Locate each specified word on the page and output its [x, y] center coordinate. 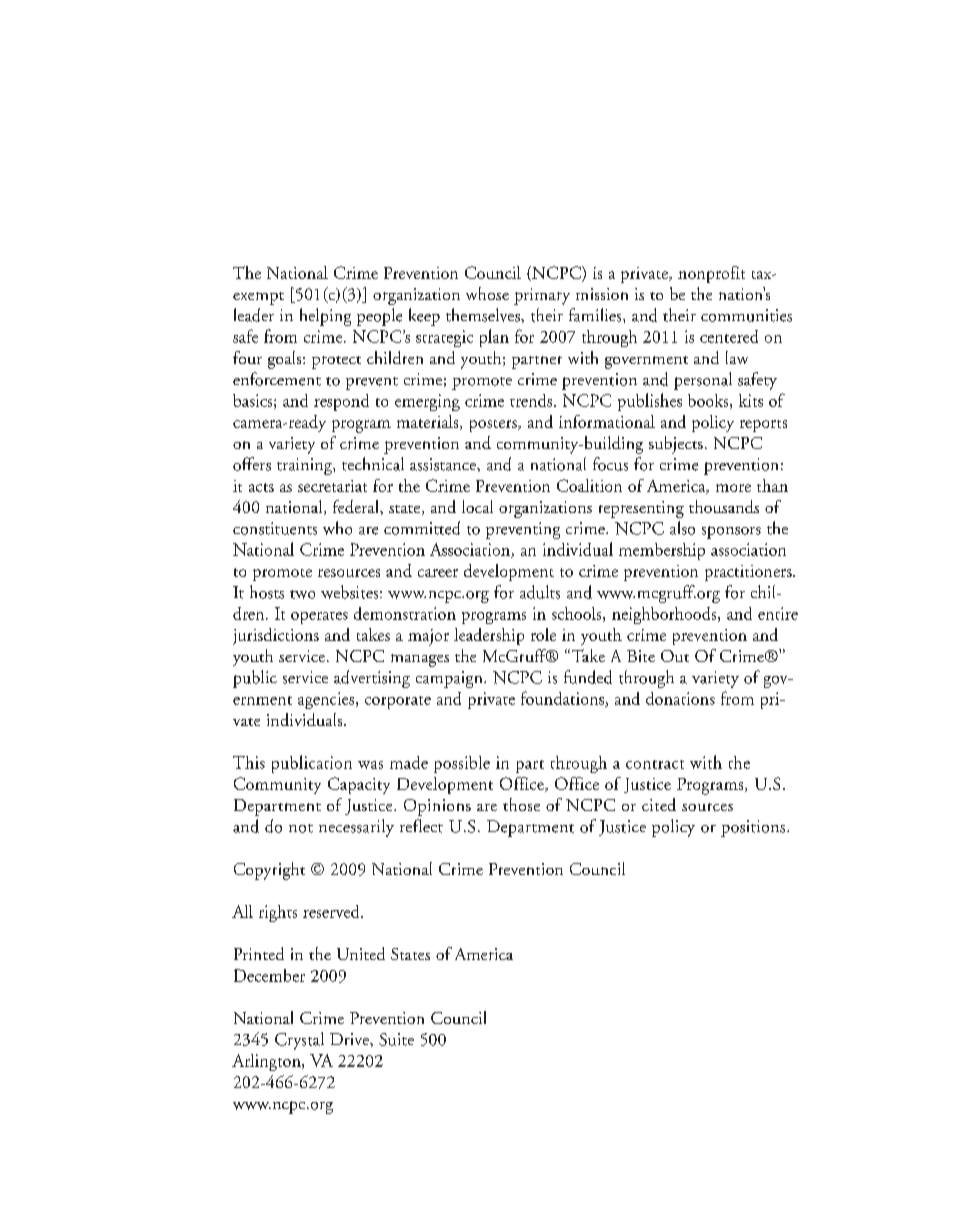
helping [325, 317]
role [543, 634]
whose [487, 293]
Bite [641, 656]
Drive [350, 1039]
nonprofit [711, 274]
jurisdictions [276, 636]
